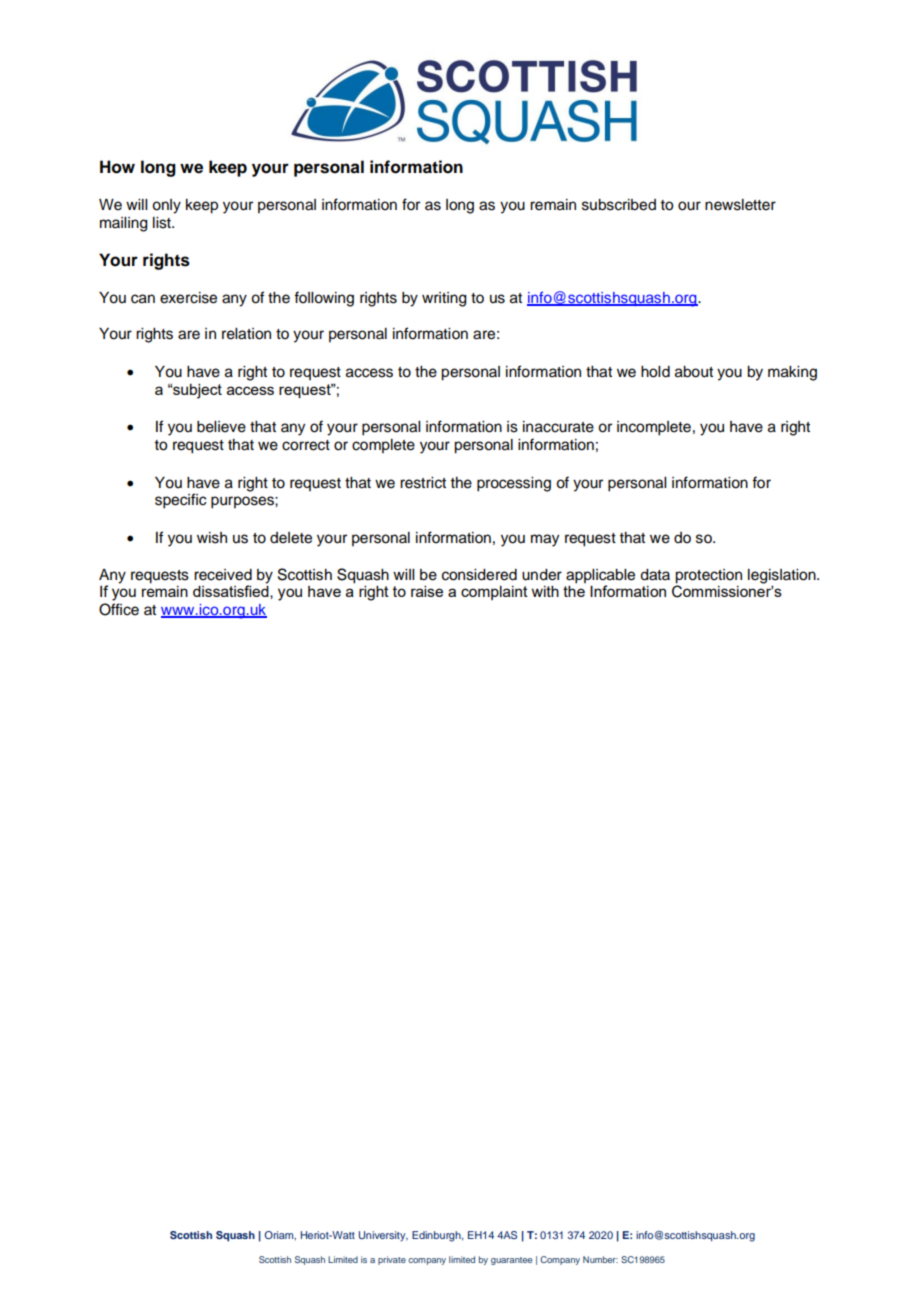 The height and width of the screenshot is (1308, 924). Describe the element at coordinates (166, 206) in the screenshot. I see `only` at that location.
